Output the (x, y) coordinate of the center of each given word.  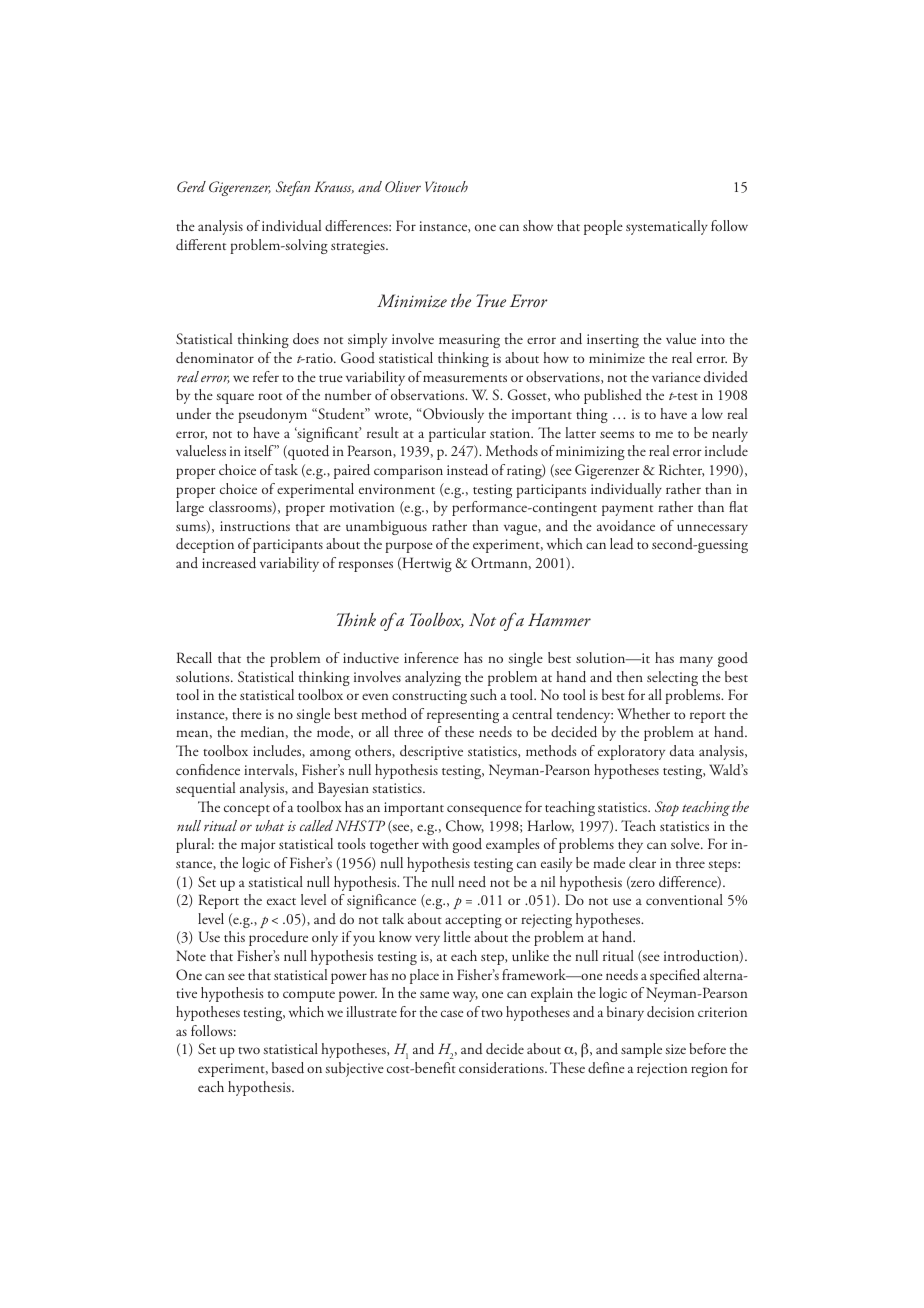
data (682, 750)
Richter (681, 470)
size (675, 1049)
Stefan (293, 188)
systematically (667, 227)
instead (467, 470)
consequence (484, 810)
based (288, 1068)
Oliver (403, 186)
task (286, 469)
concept (247, 810)
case (452, 1013)
